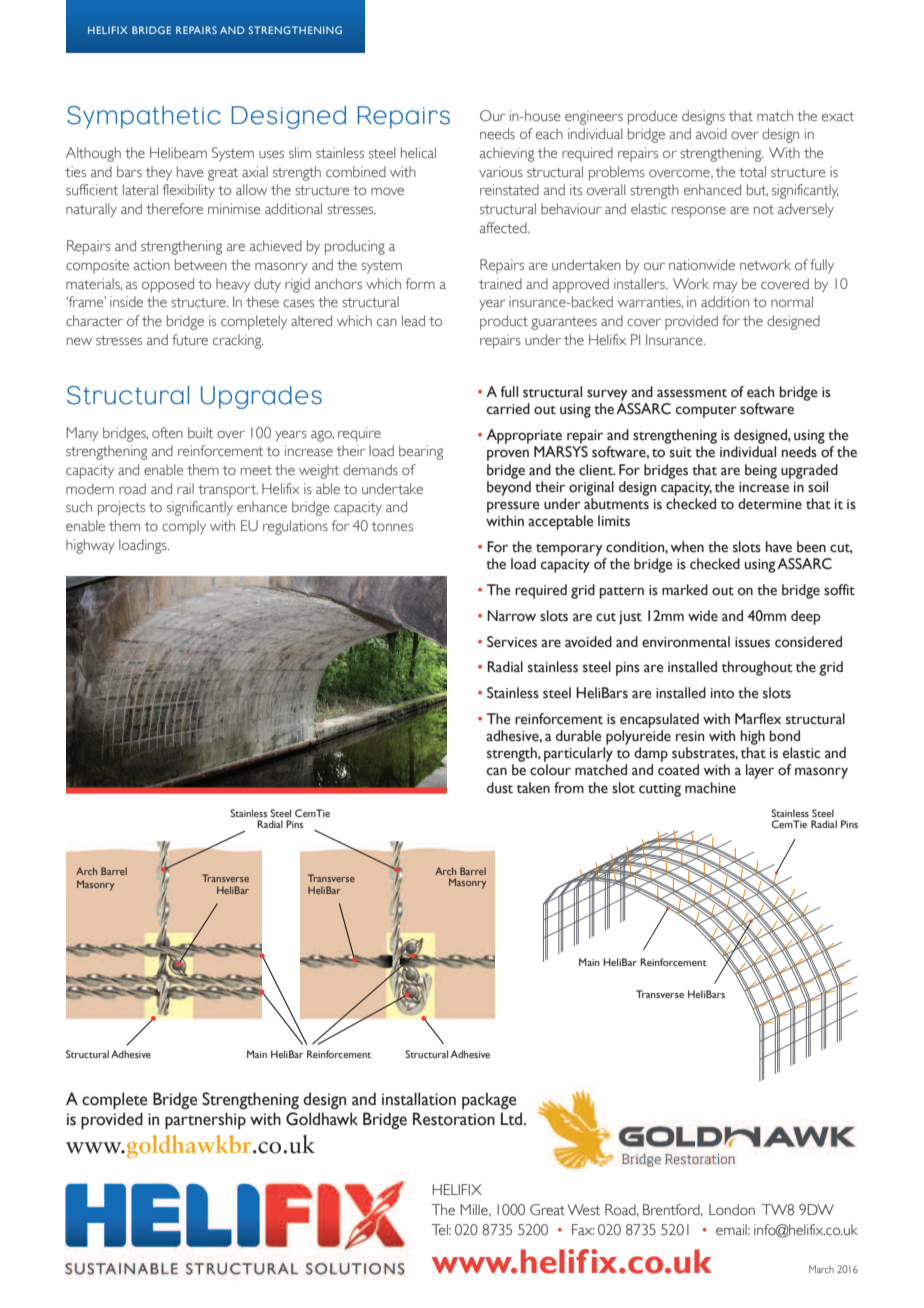 The height and width of the page is (1308, 924). What do you see at coordinates (159, 173) in the page?
I see `they` at bounding box center [159, 173].
